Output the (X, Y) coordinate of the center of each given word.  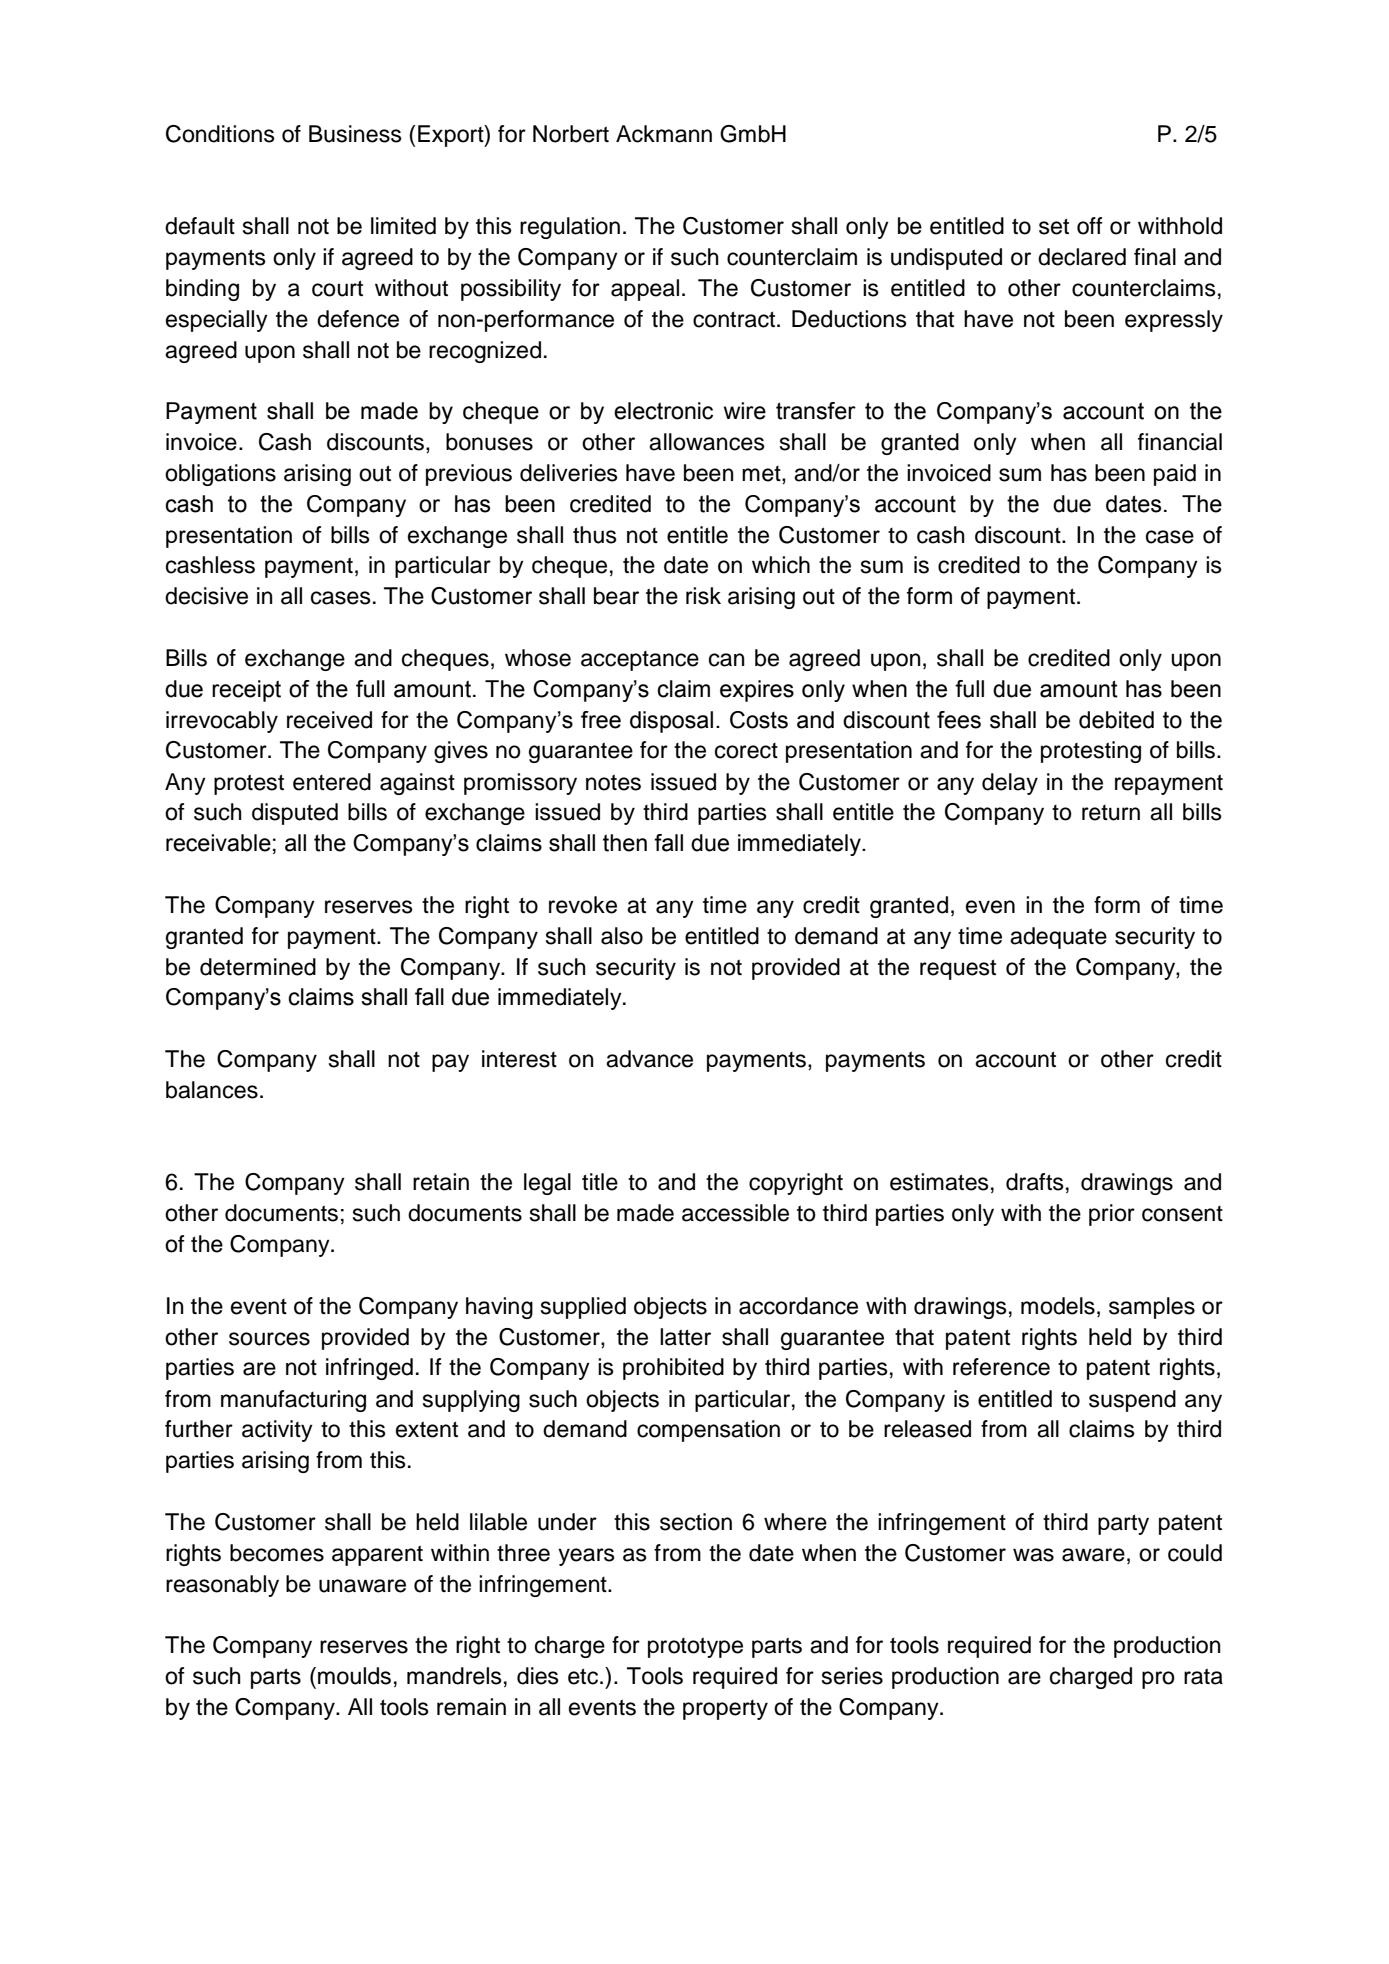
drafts (1035, 1182)
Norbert (571, 134)
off (1090, 226)
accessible (735, 1213)
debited (1116, 720)
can (727, 660)
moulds (354, 1676)
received (329, 720)
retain (441, 1182)
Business (355, 134)
